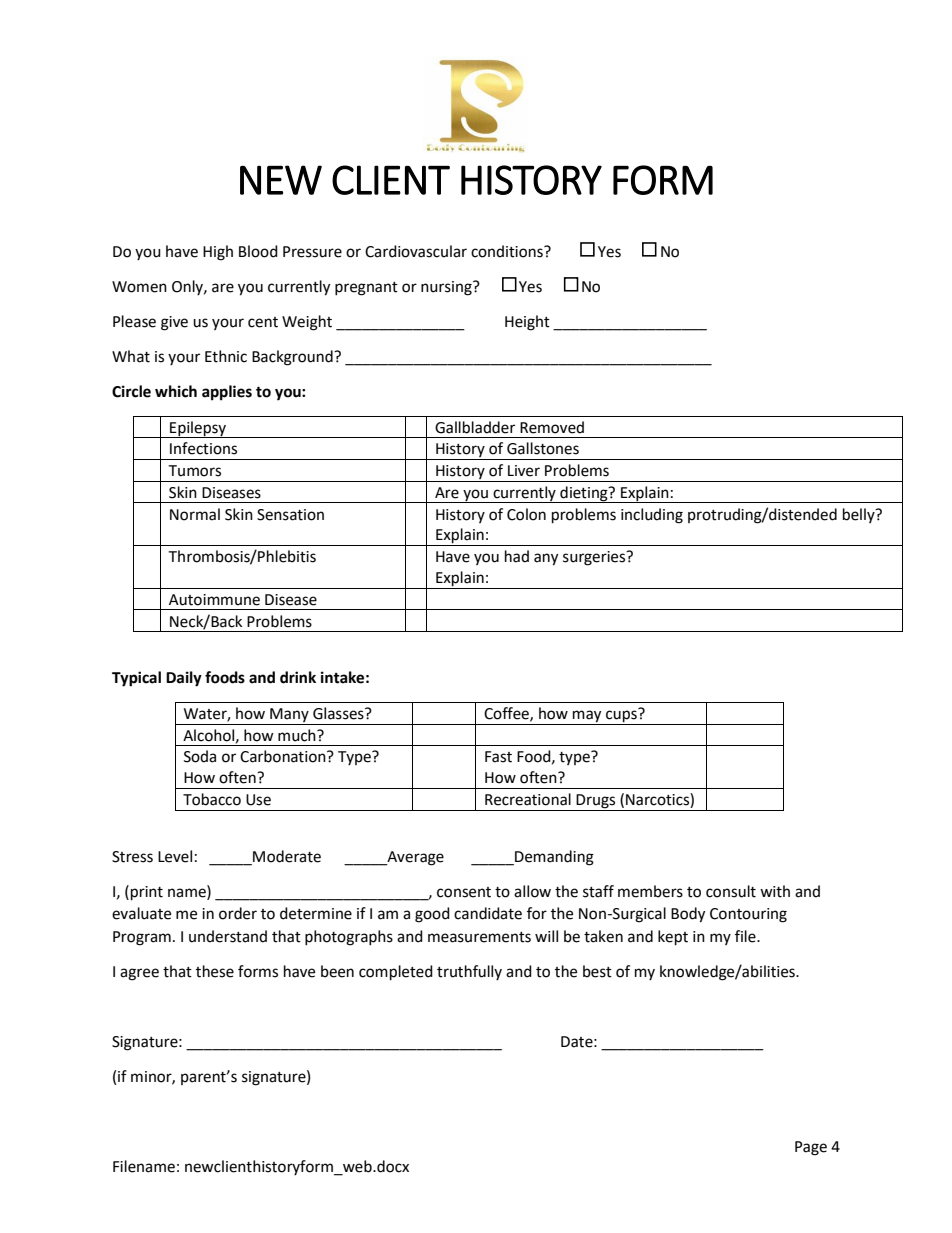 The width and height of the screenshot is (952, 1233). I want to click on had, so click(517, 556).
